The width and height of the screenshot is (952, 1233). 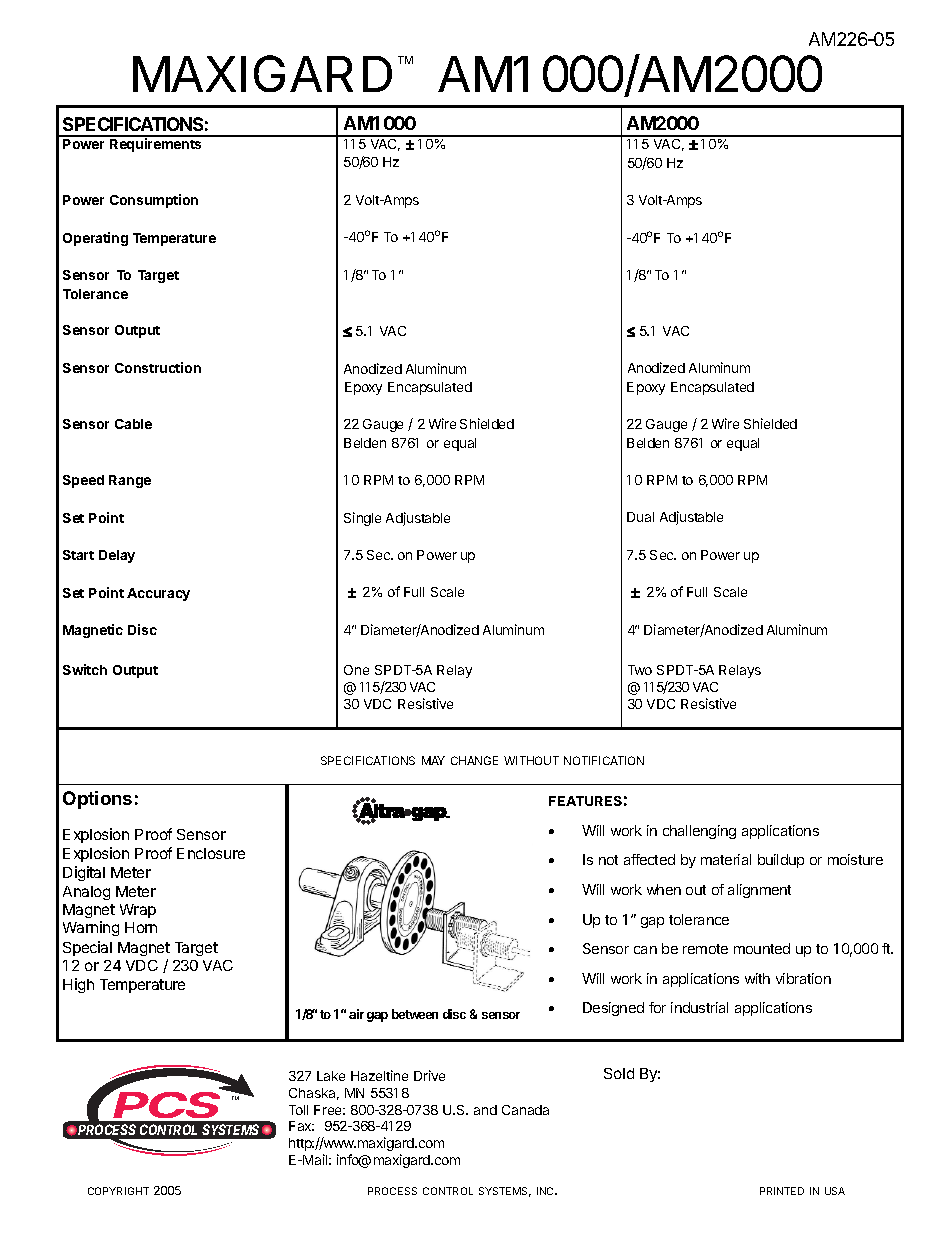 What do you see at coordinates (118, 1191) in the screenshot?
I see `COPYRIGHT` at bounding box center [118, 1191].
